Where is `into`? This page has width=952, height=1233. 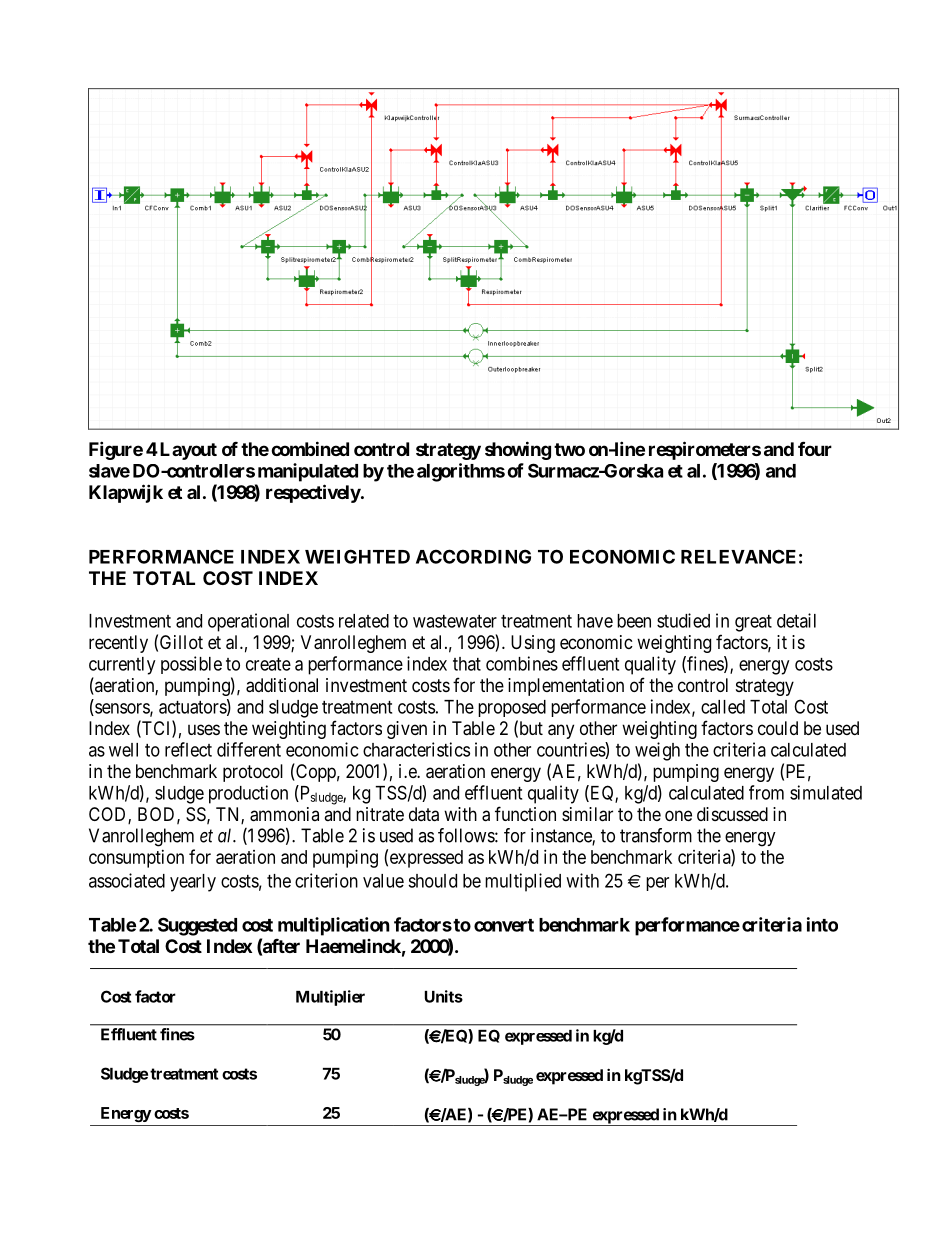
into is located at coordinates (822, 924).
